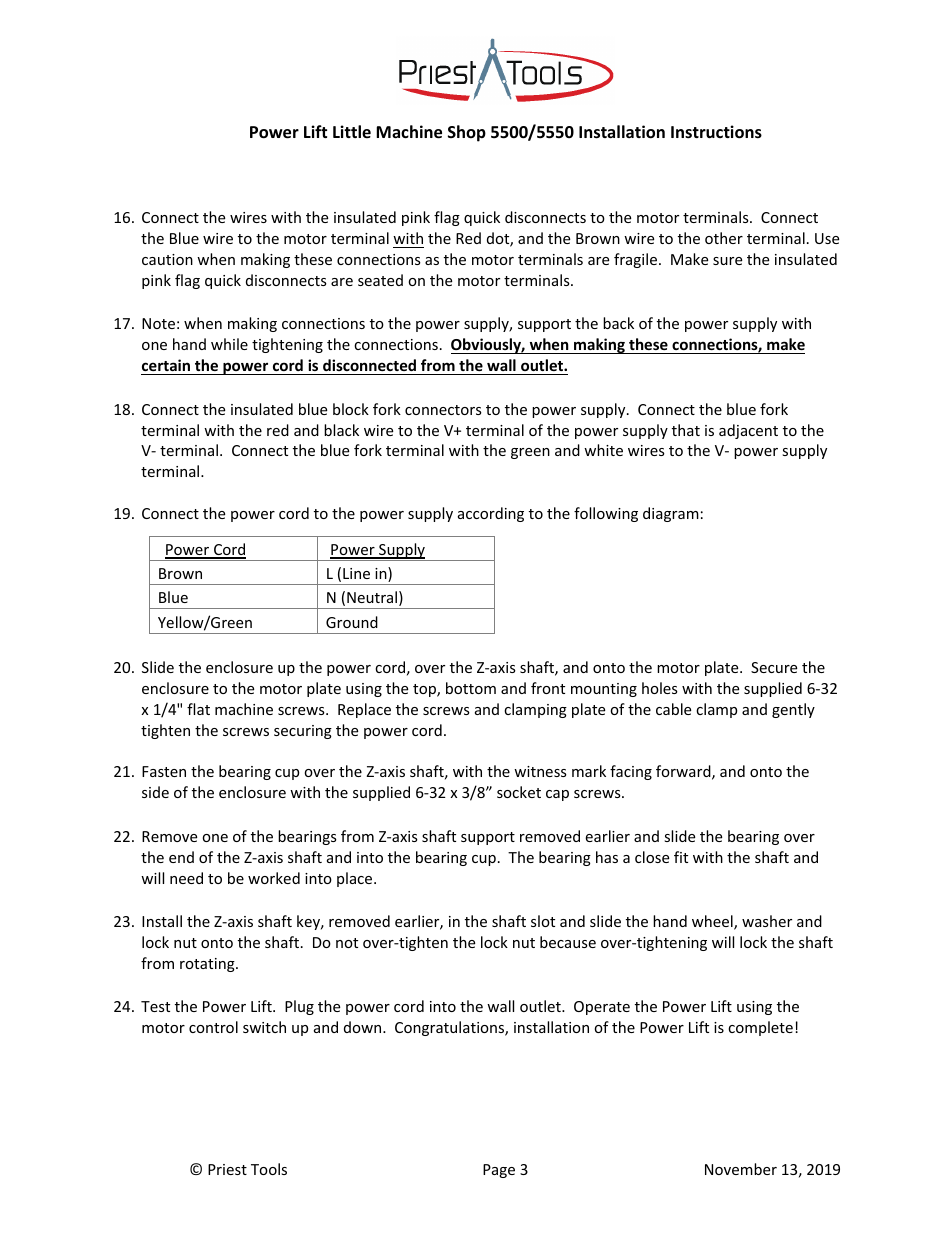 This document has width=952, height=1233. What do you see at coordinates (227, 1169) in the document?
I see `Priest` at bounding box center [227, 1169].
